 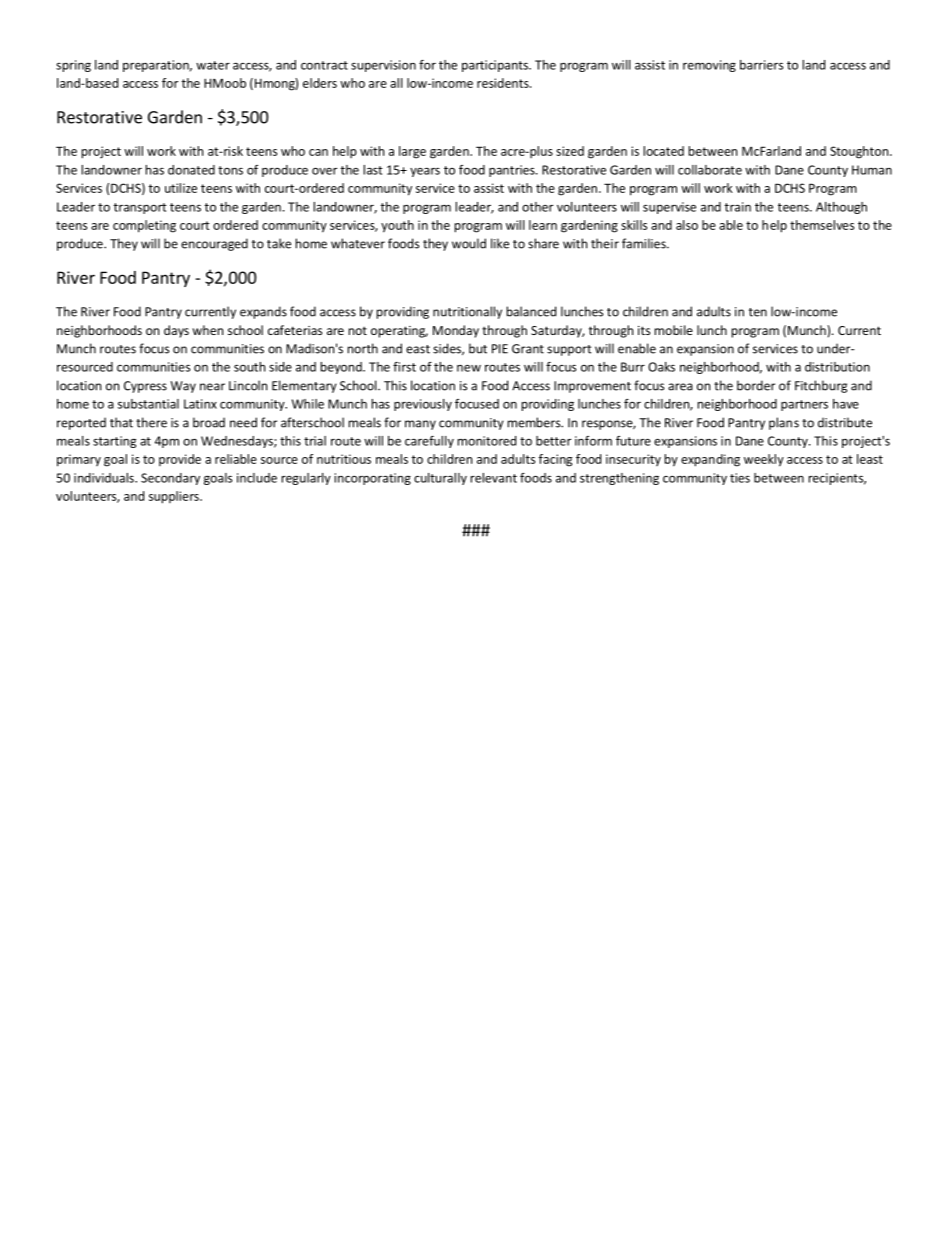 I want to click on Way, so click(x=183, y=387).
